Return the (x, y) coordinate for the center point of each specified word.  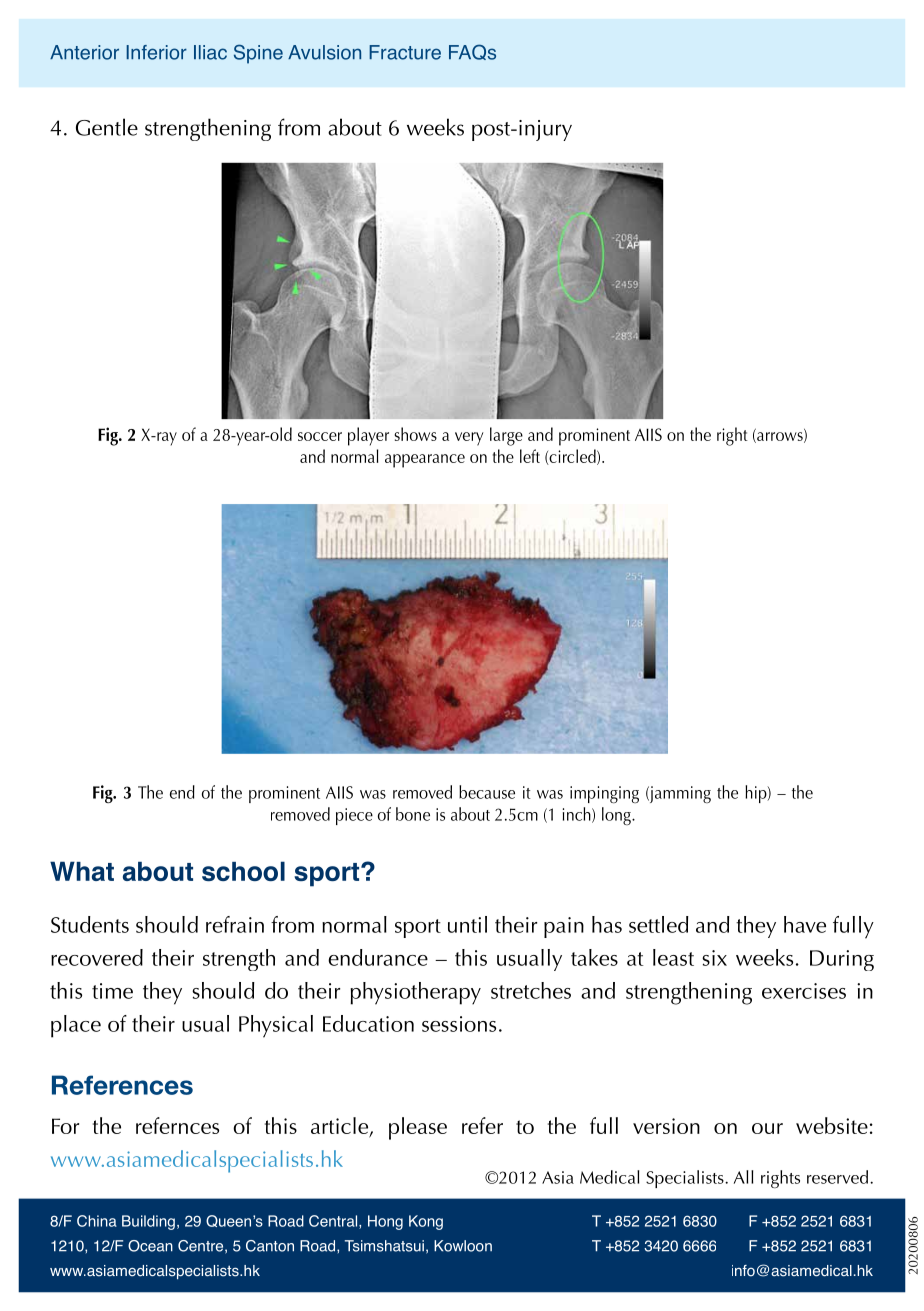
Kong (426, 1222)
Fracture (405, 52)
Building (148, 1222)
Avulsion (324, 52)
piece (354, 816)
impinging (604, 794)
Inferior (156, 52)
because (487, 792)
